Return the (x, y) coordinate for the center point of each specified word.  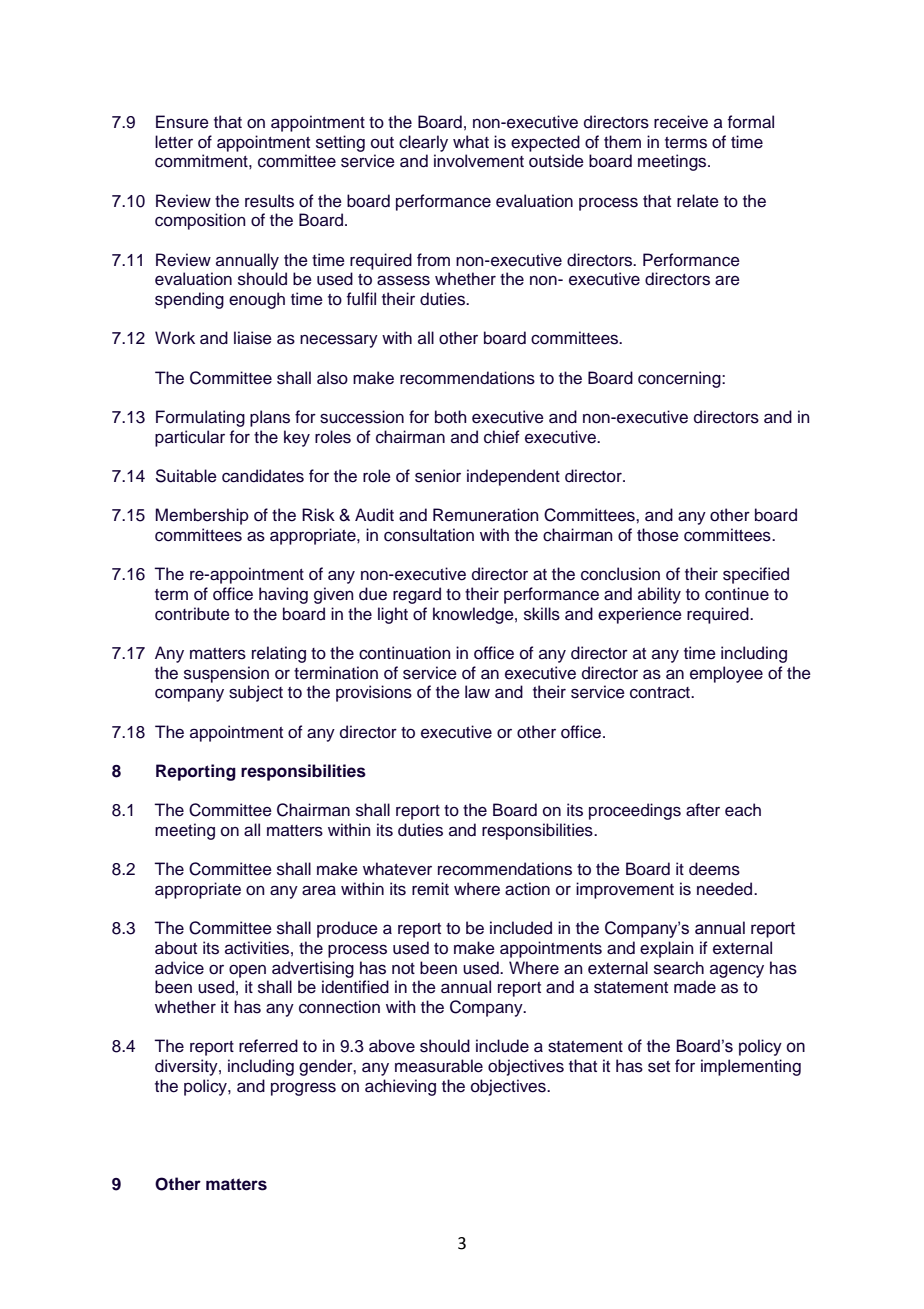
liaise (253, 338)
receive (681, 122)
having (283, 595)
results (269, 201)
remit (430, 889)
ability (659, 595)
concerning (680, 379)
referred (268, 1046)
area (319, 890)
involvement (479, 161)
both (451, 417)
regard (417, 595)
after (703, 810)
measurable (439, 1066)
